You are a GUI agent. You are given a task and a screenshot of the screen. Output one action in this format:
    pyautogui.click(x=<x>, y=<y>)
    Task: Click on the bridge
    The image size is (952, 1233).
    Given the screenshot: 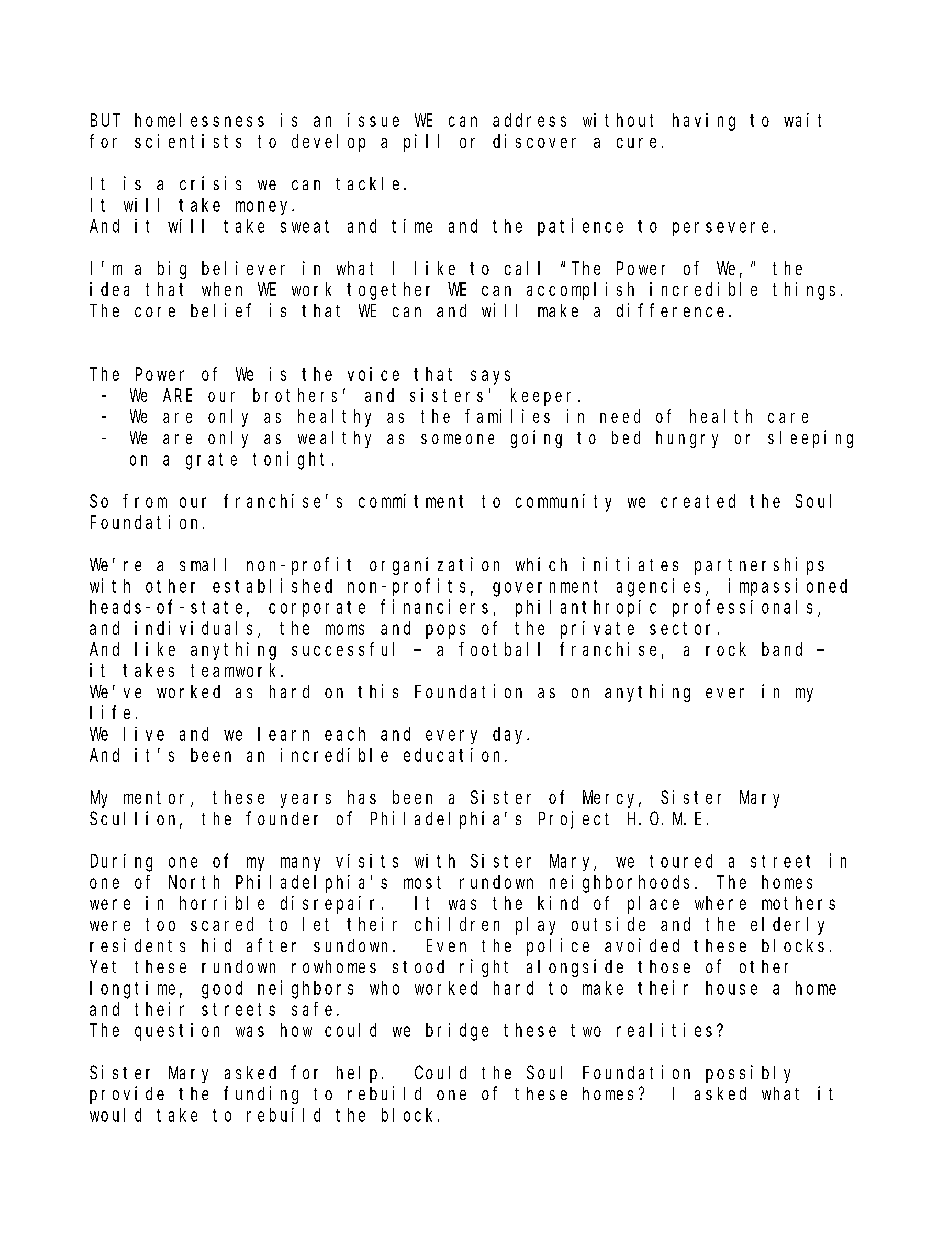 What is the action you would take?
    pyautogui.click(x=457, y=1032)
